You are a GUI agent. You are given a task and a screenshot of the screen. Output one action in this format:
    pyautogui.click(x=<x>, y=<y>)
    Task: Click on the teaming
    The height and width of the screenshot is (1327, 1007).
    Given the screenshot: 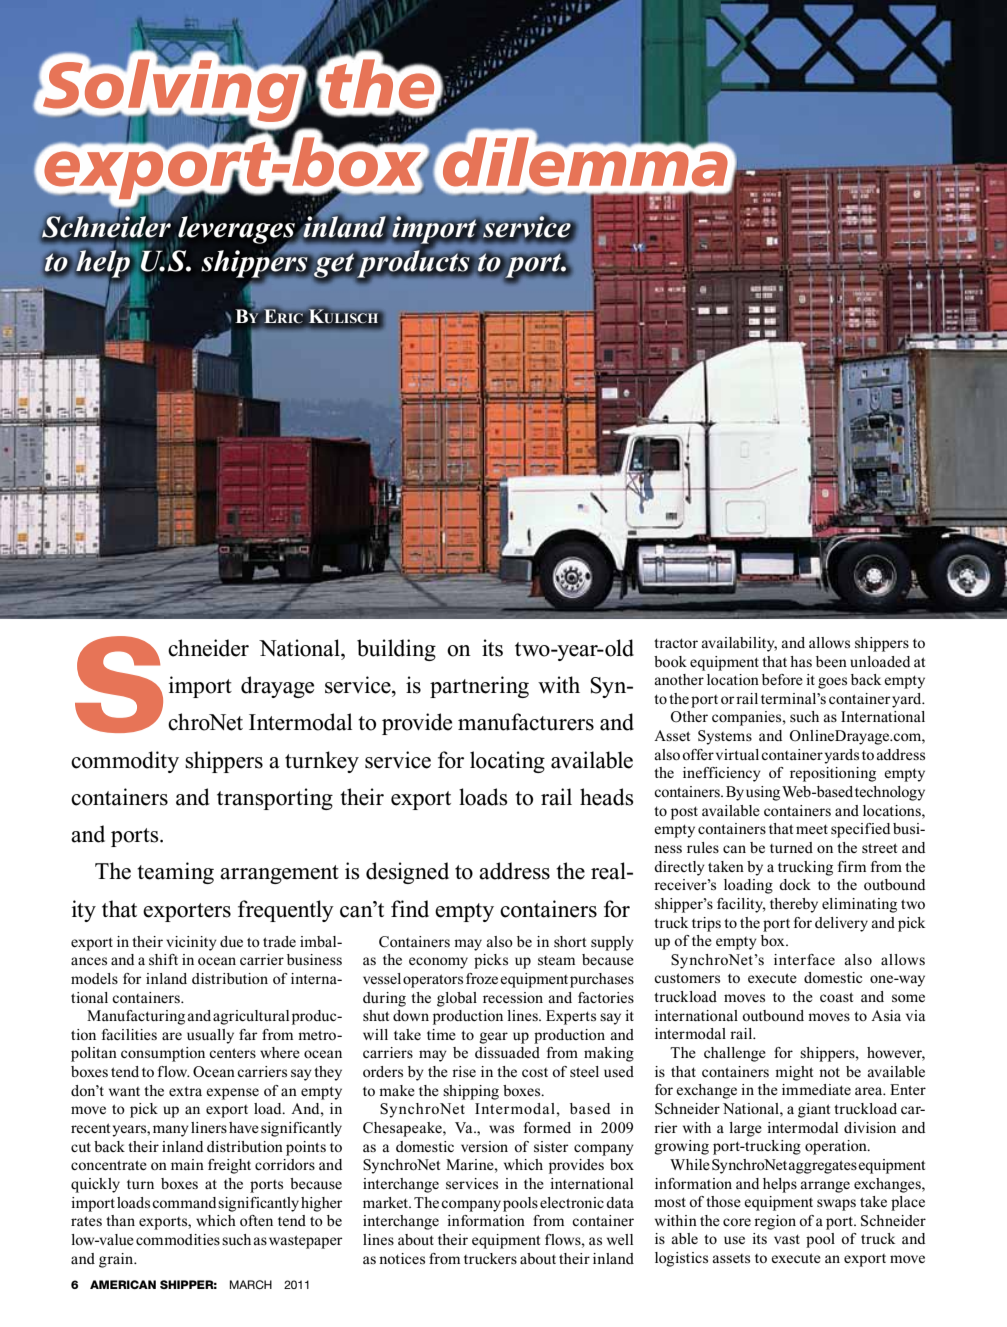 What is the action you would take?
    pyautogui.click(x=175, y=873)
